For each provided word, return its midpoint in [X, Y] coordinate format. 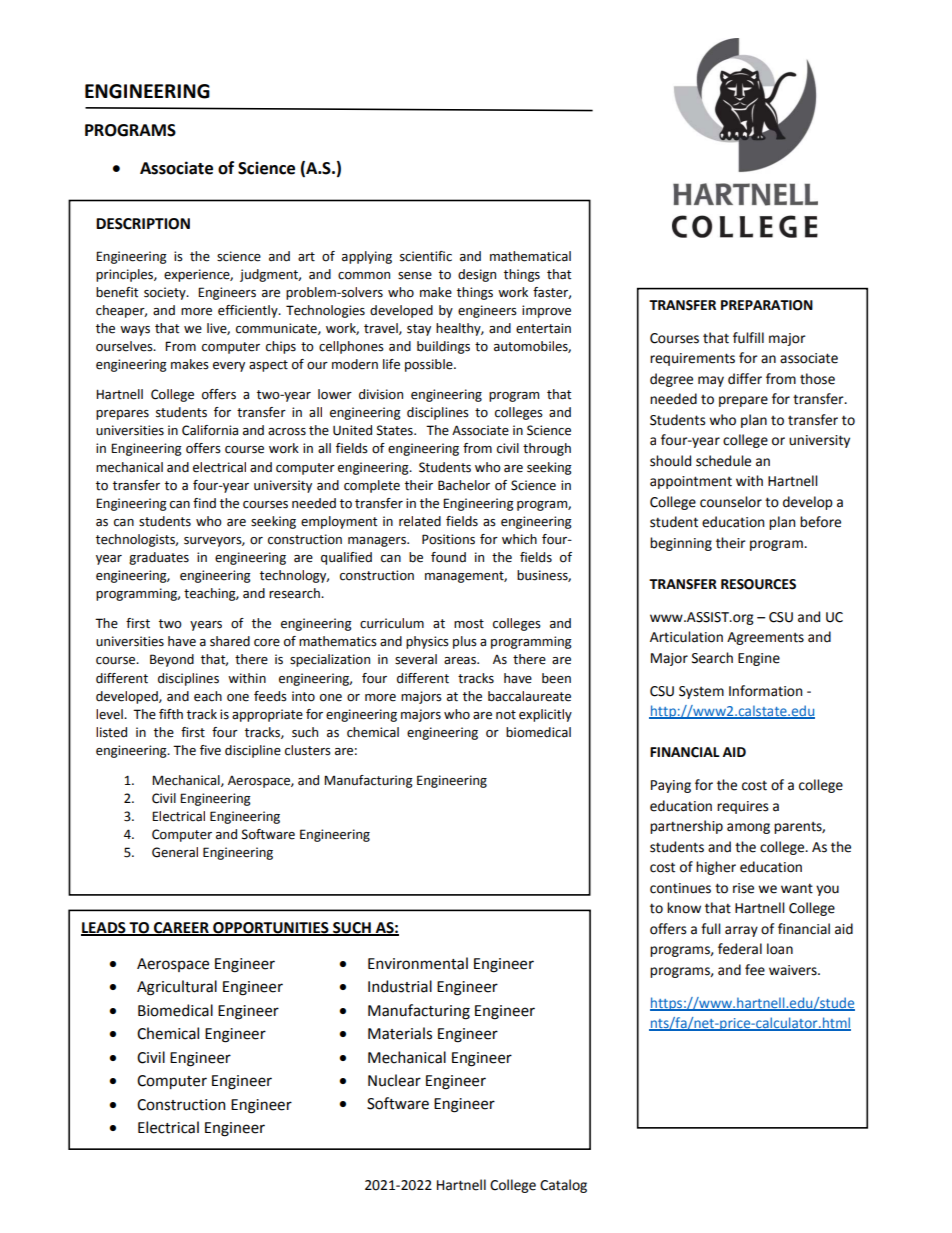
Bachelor [464, 485]
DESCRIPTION [143, 224]
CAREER [181, 929]
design [477, 275]
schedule [723, 461]
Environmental [418, 963]
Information [765, 691]
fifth [171, 714]
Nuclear [394, 1080]
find [204, 503]
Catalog [563, 1186]
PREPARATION [767, 305]
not [506, 715]
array [741, 931]
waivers [794, 970]
